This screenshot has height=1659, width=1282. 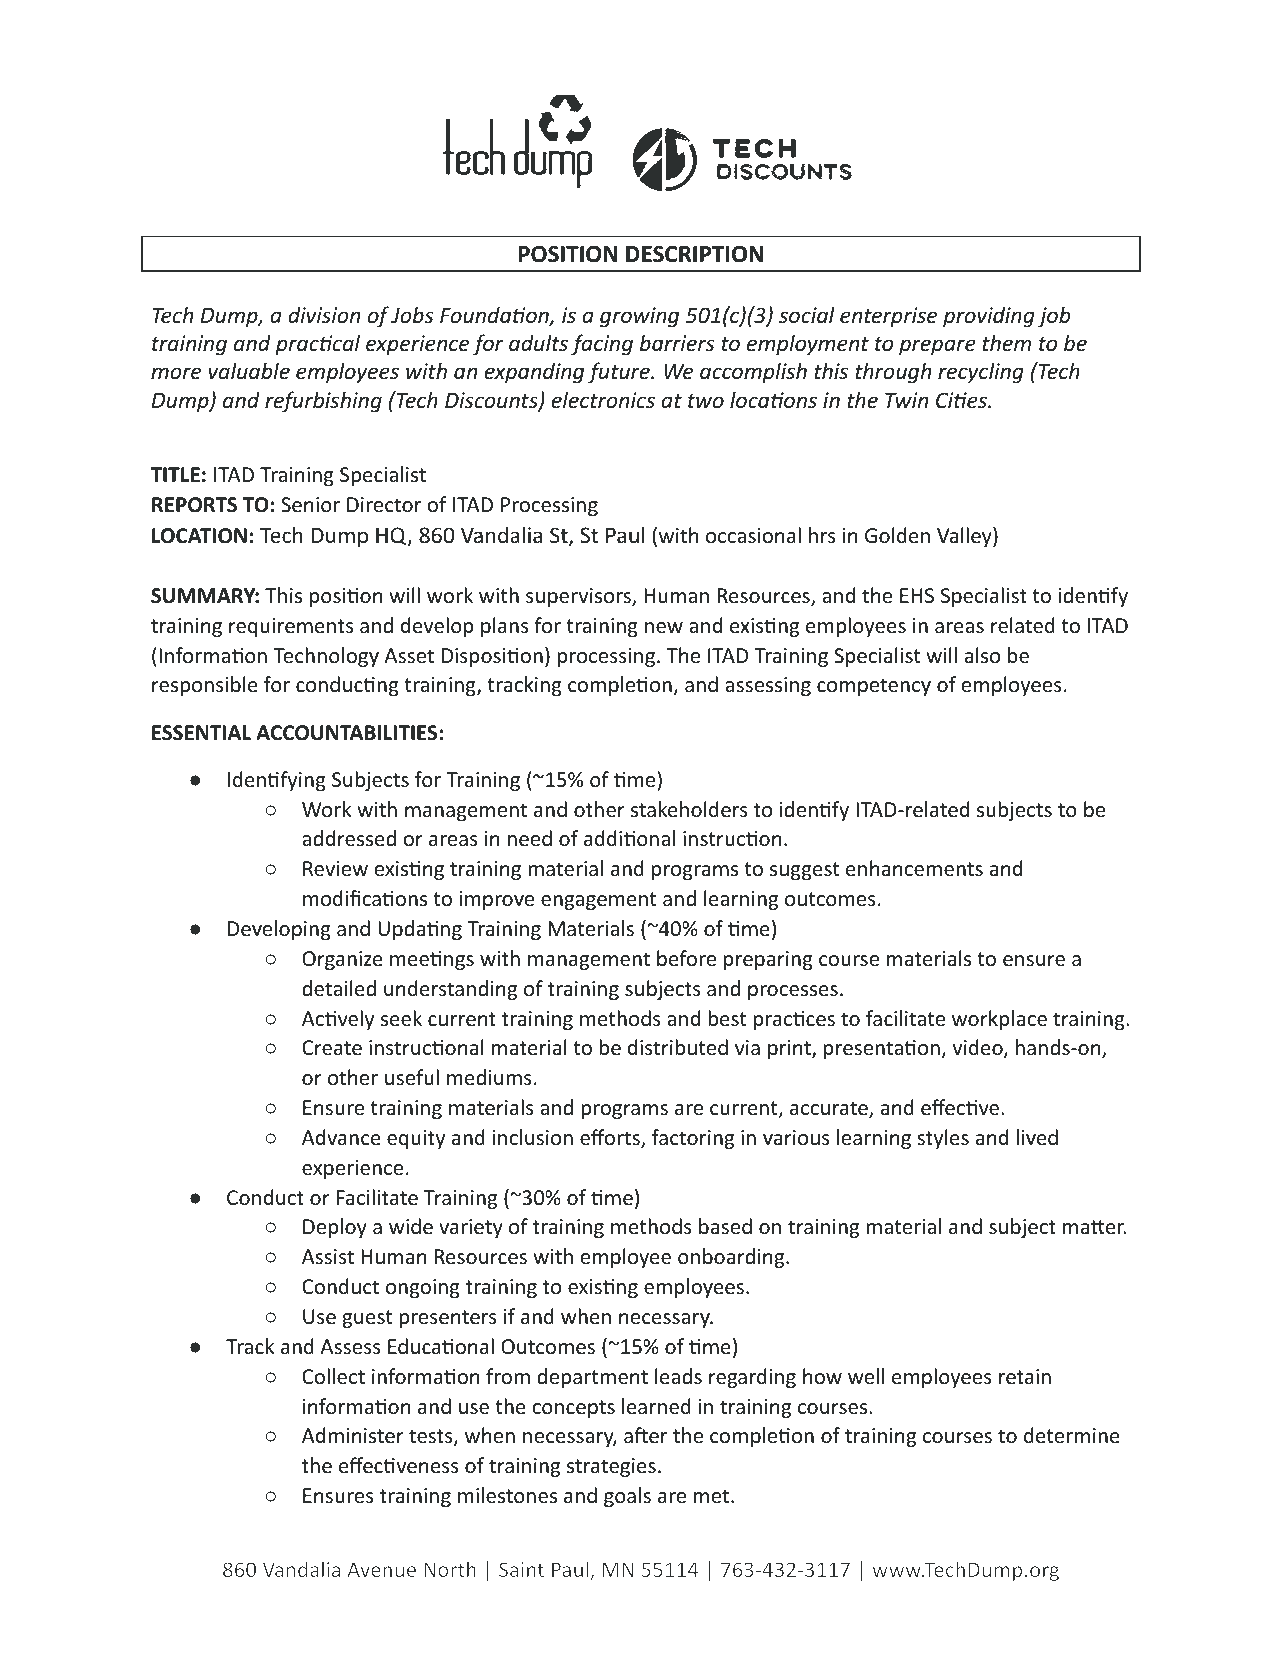 What do you see at coordinates (989, 317) in the screenshot?
I see `providing` at bounding box center [989, 317].
